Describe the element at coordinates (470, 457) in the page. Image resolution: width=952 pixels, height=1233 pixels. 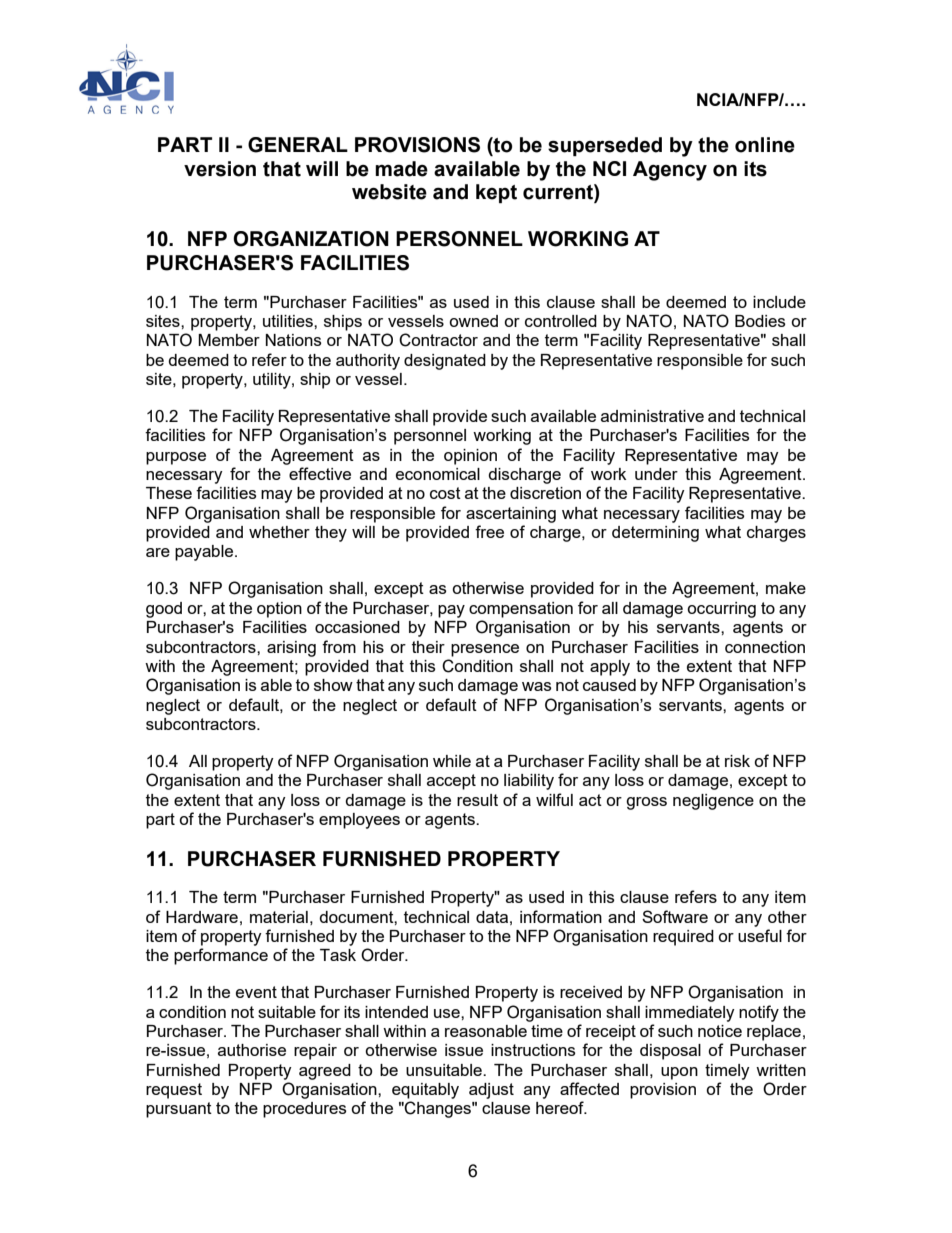
I see `opinion` at that location.
